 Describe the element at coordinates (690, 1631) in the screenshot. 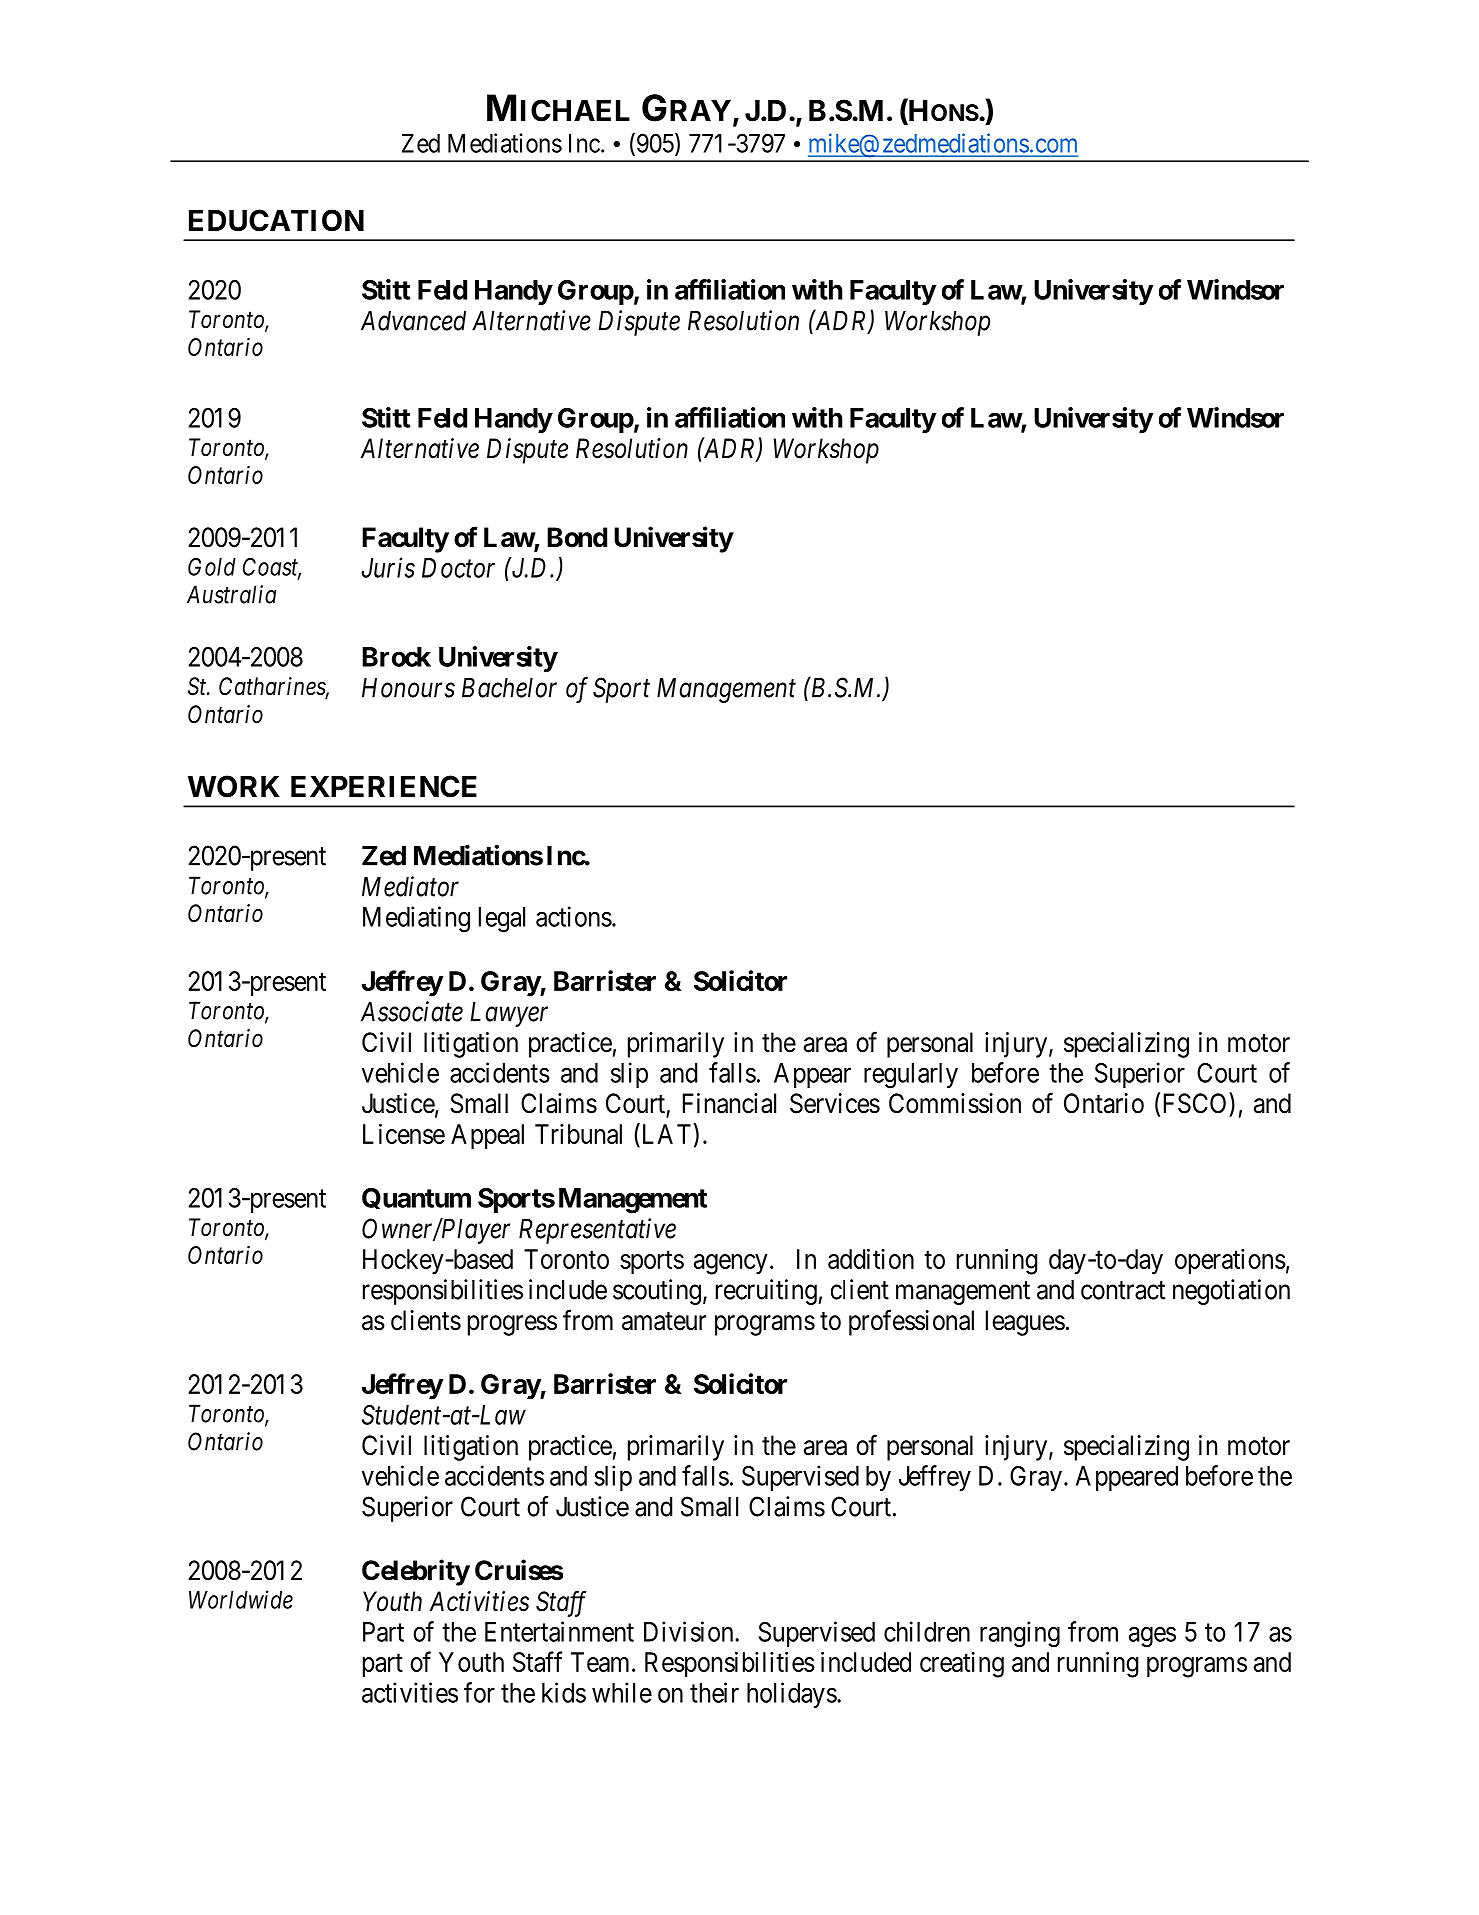

I see `Division` at that location.
